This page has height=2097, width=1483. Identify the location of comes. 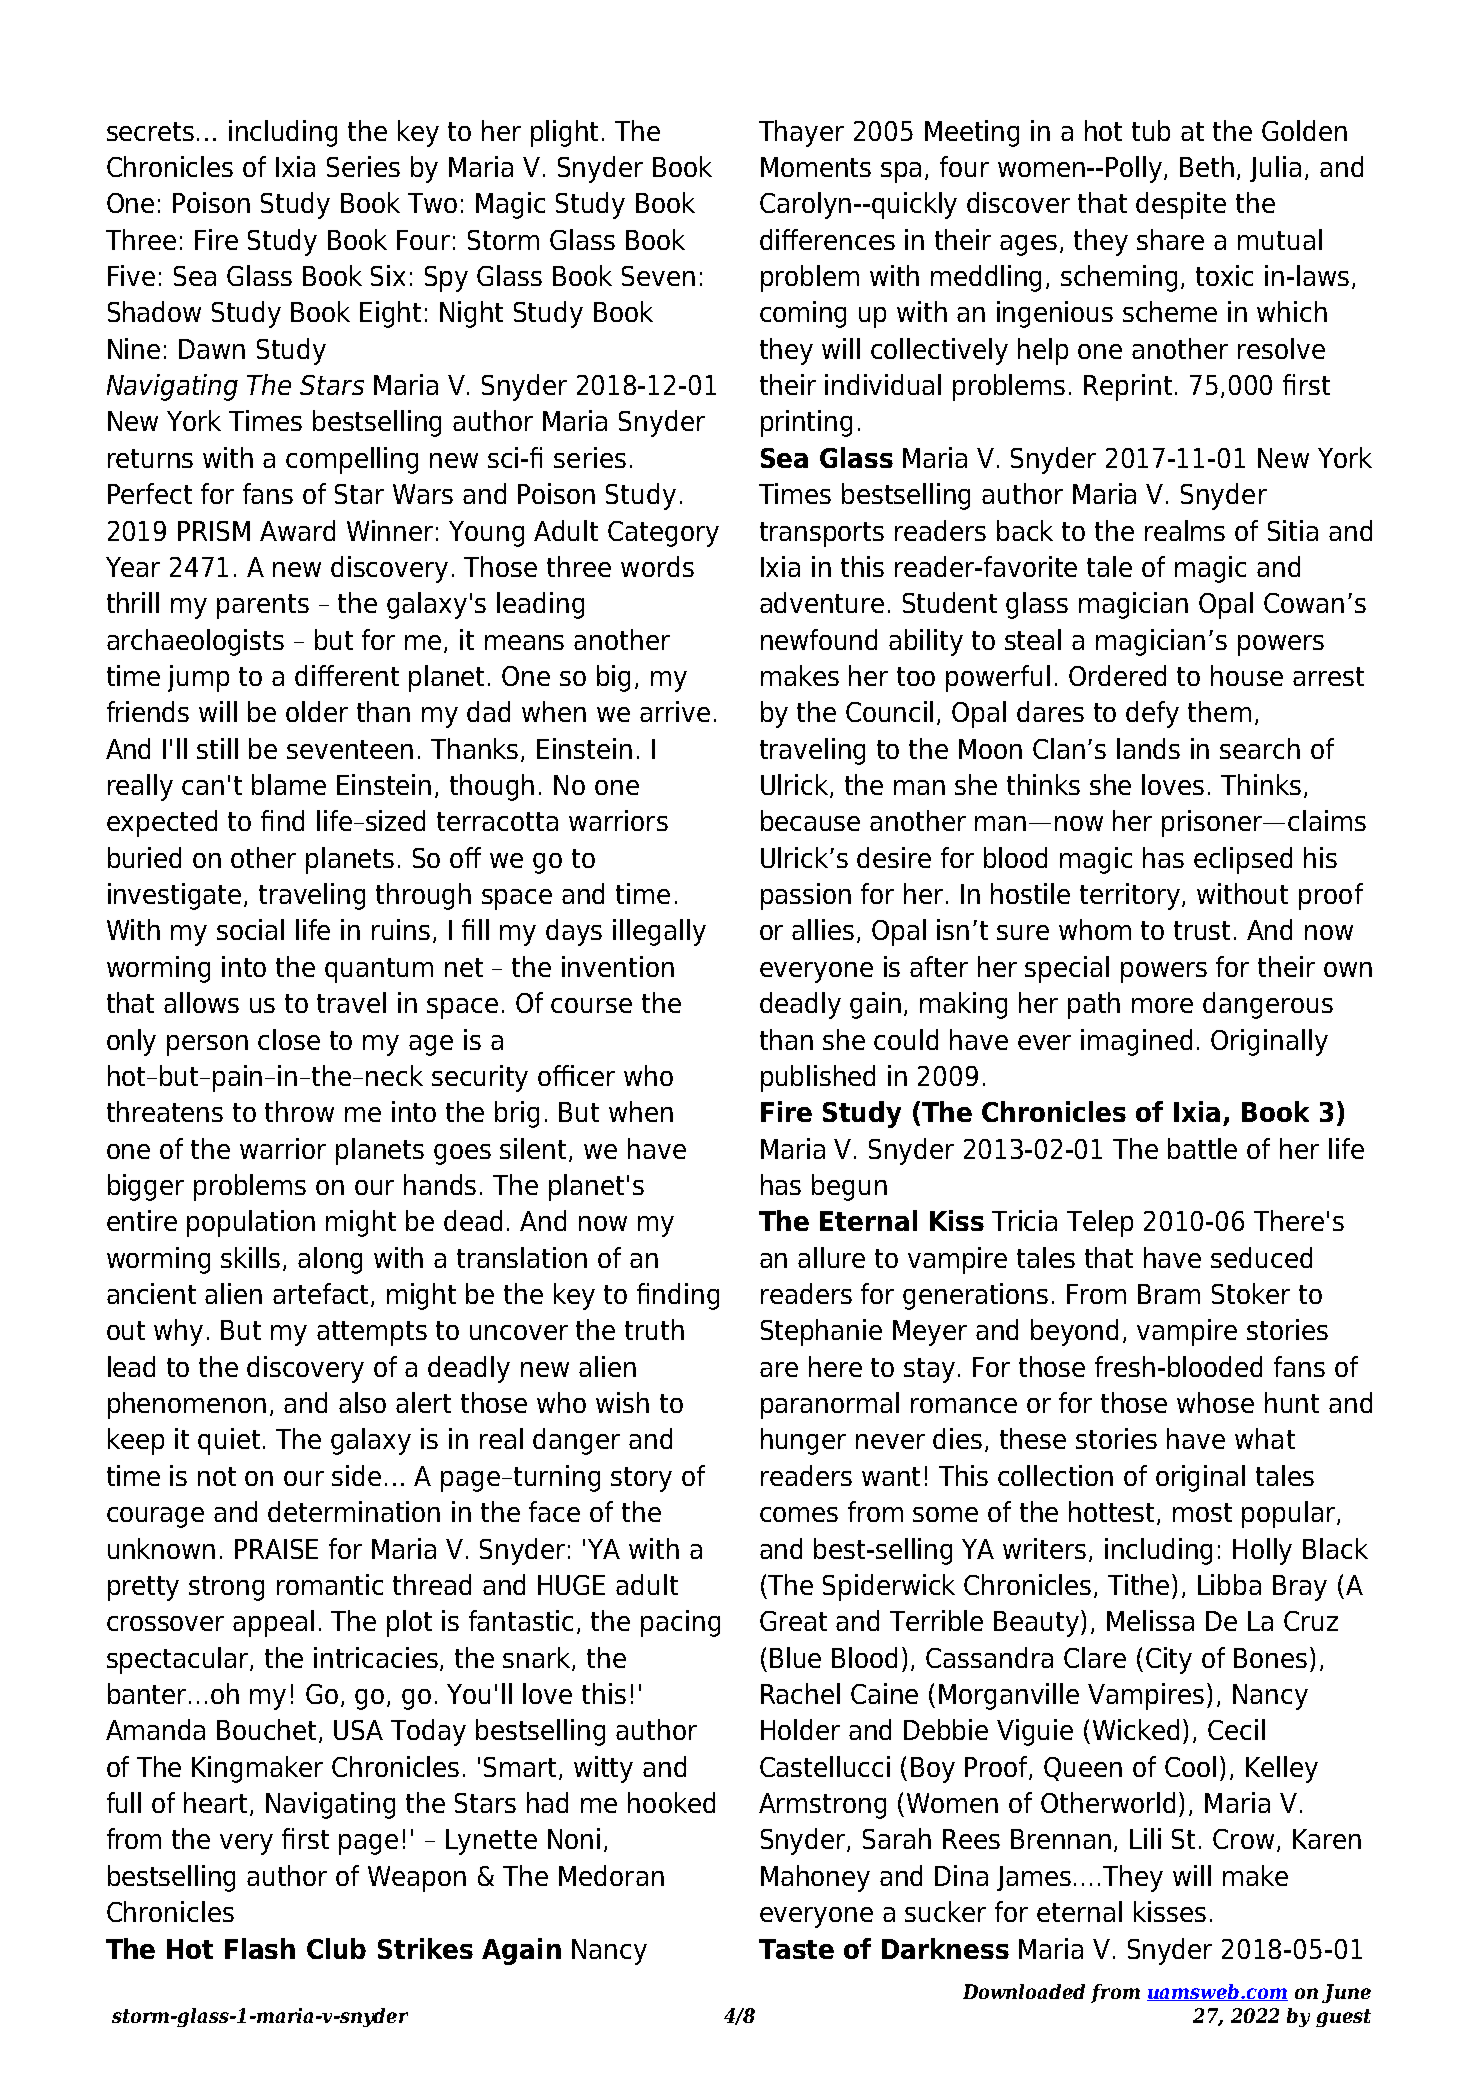
(799, 1514).
